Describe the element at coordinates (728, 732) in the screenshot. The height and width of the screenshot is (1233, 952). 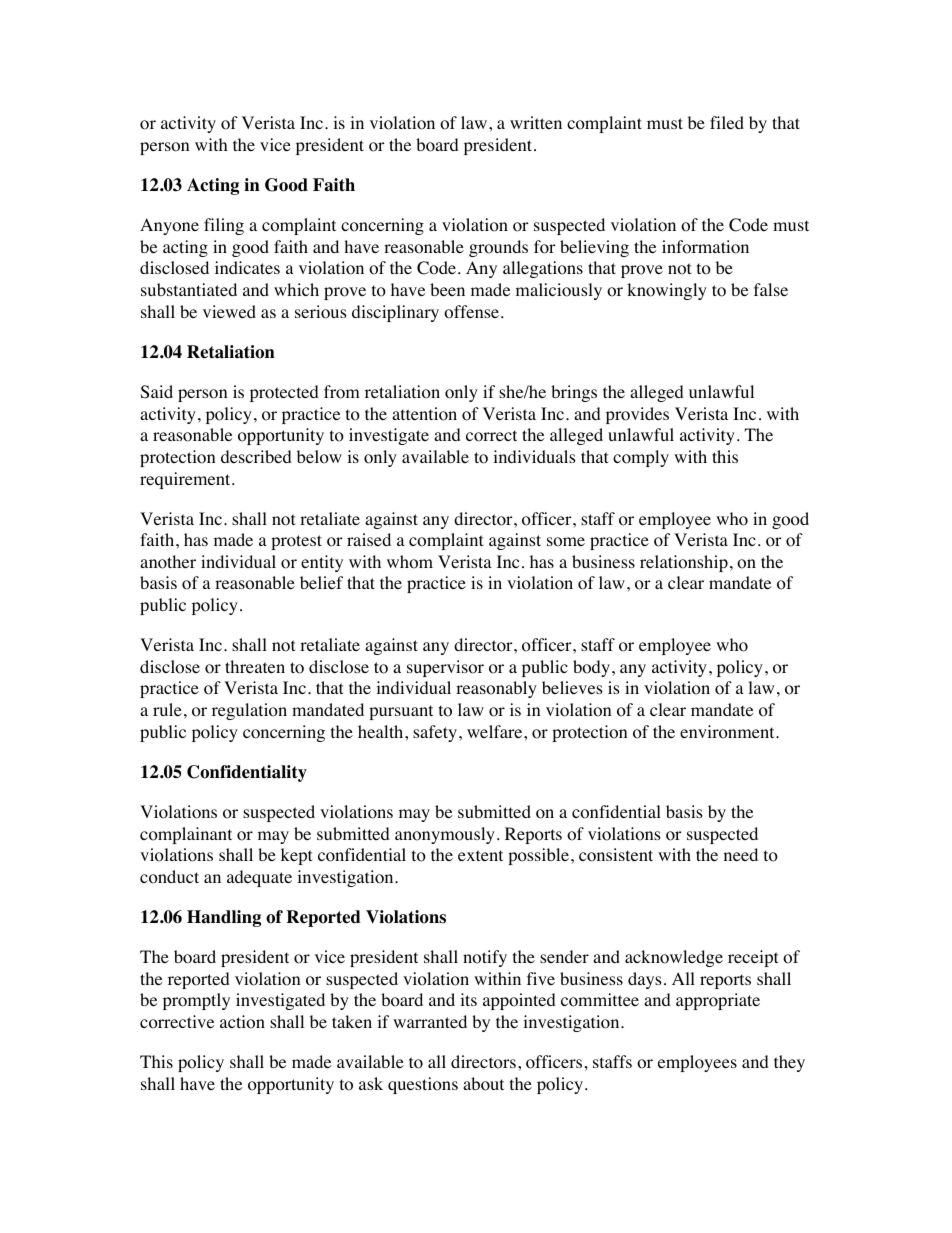
I see `environment` at that location.
